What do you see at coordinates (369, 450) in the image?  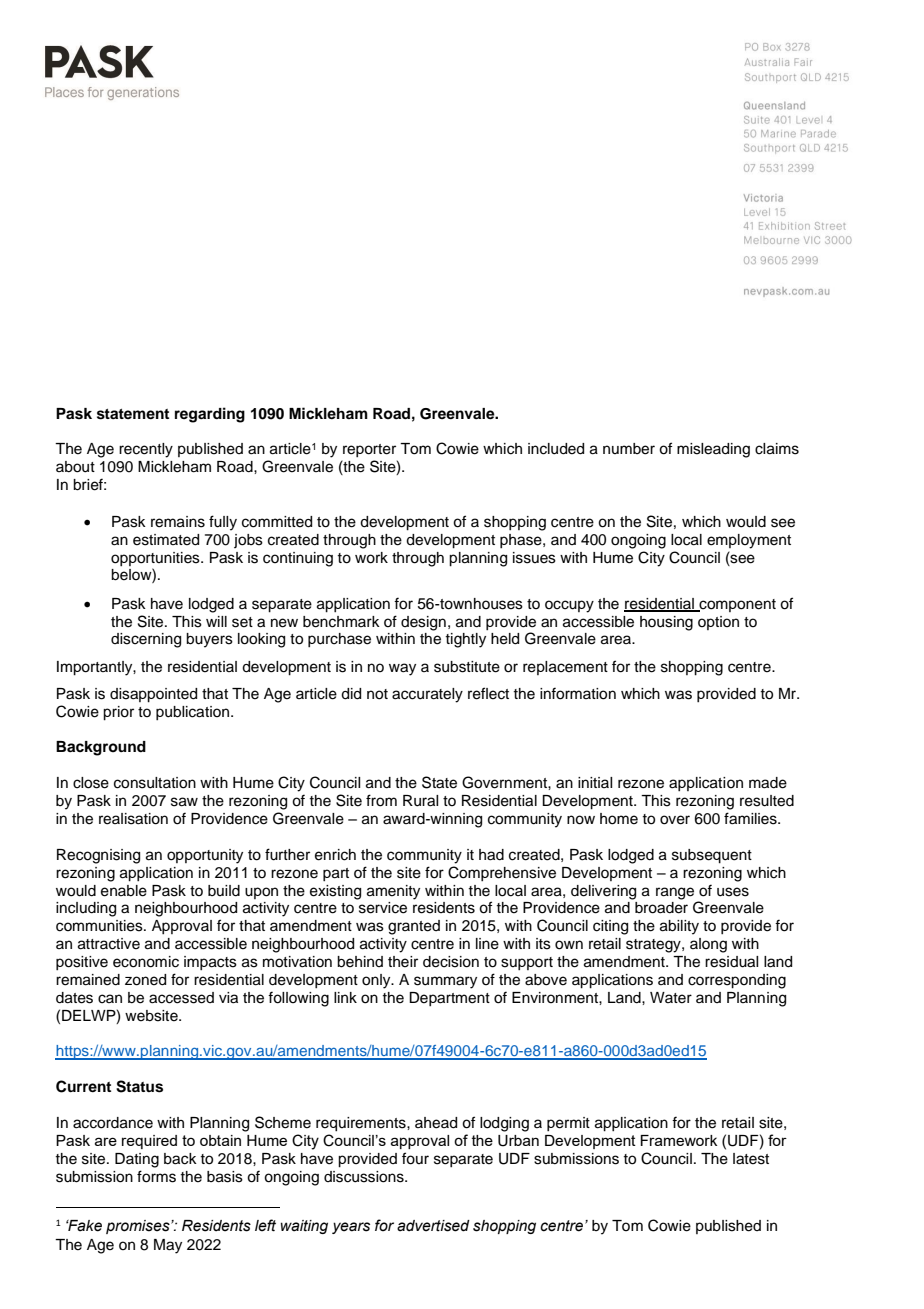 I see `reporter` at bounding box center [369, 450].
